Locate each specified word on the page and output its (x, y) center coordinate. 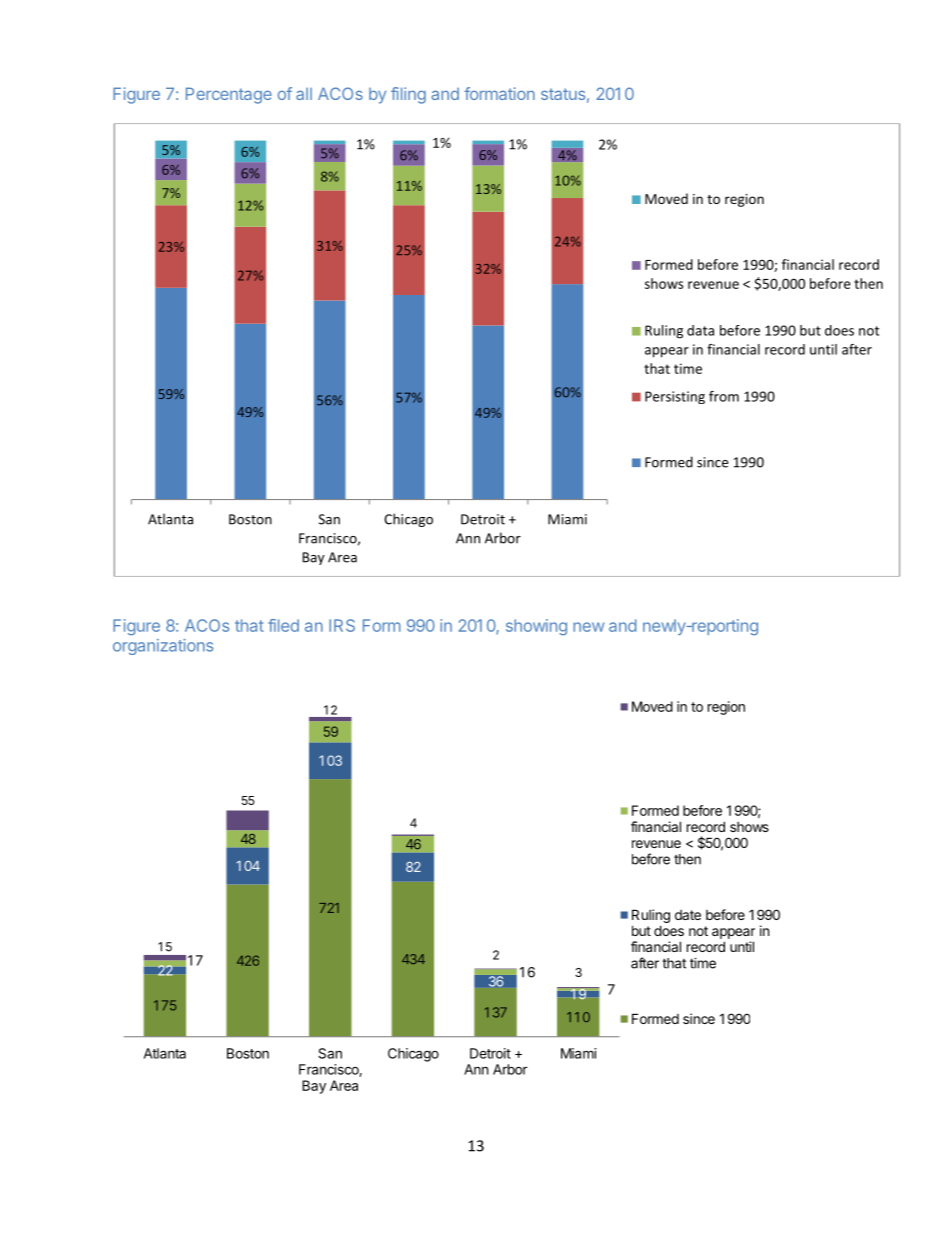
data (700, 330)
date (688, 915)
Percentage (229, 95)
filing (408, 95)
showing (536, 627)
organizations (163, 647)
